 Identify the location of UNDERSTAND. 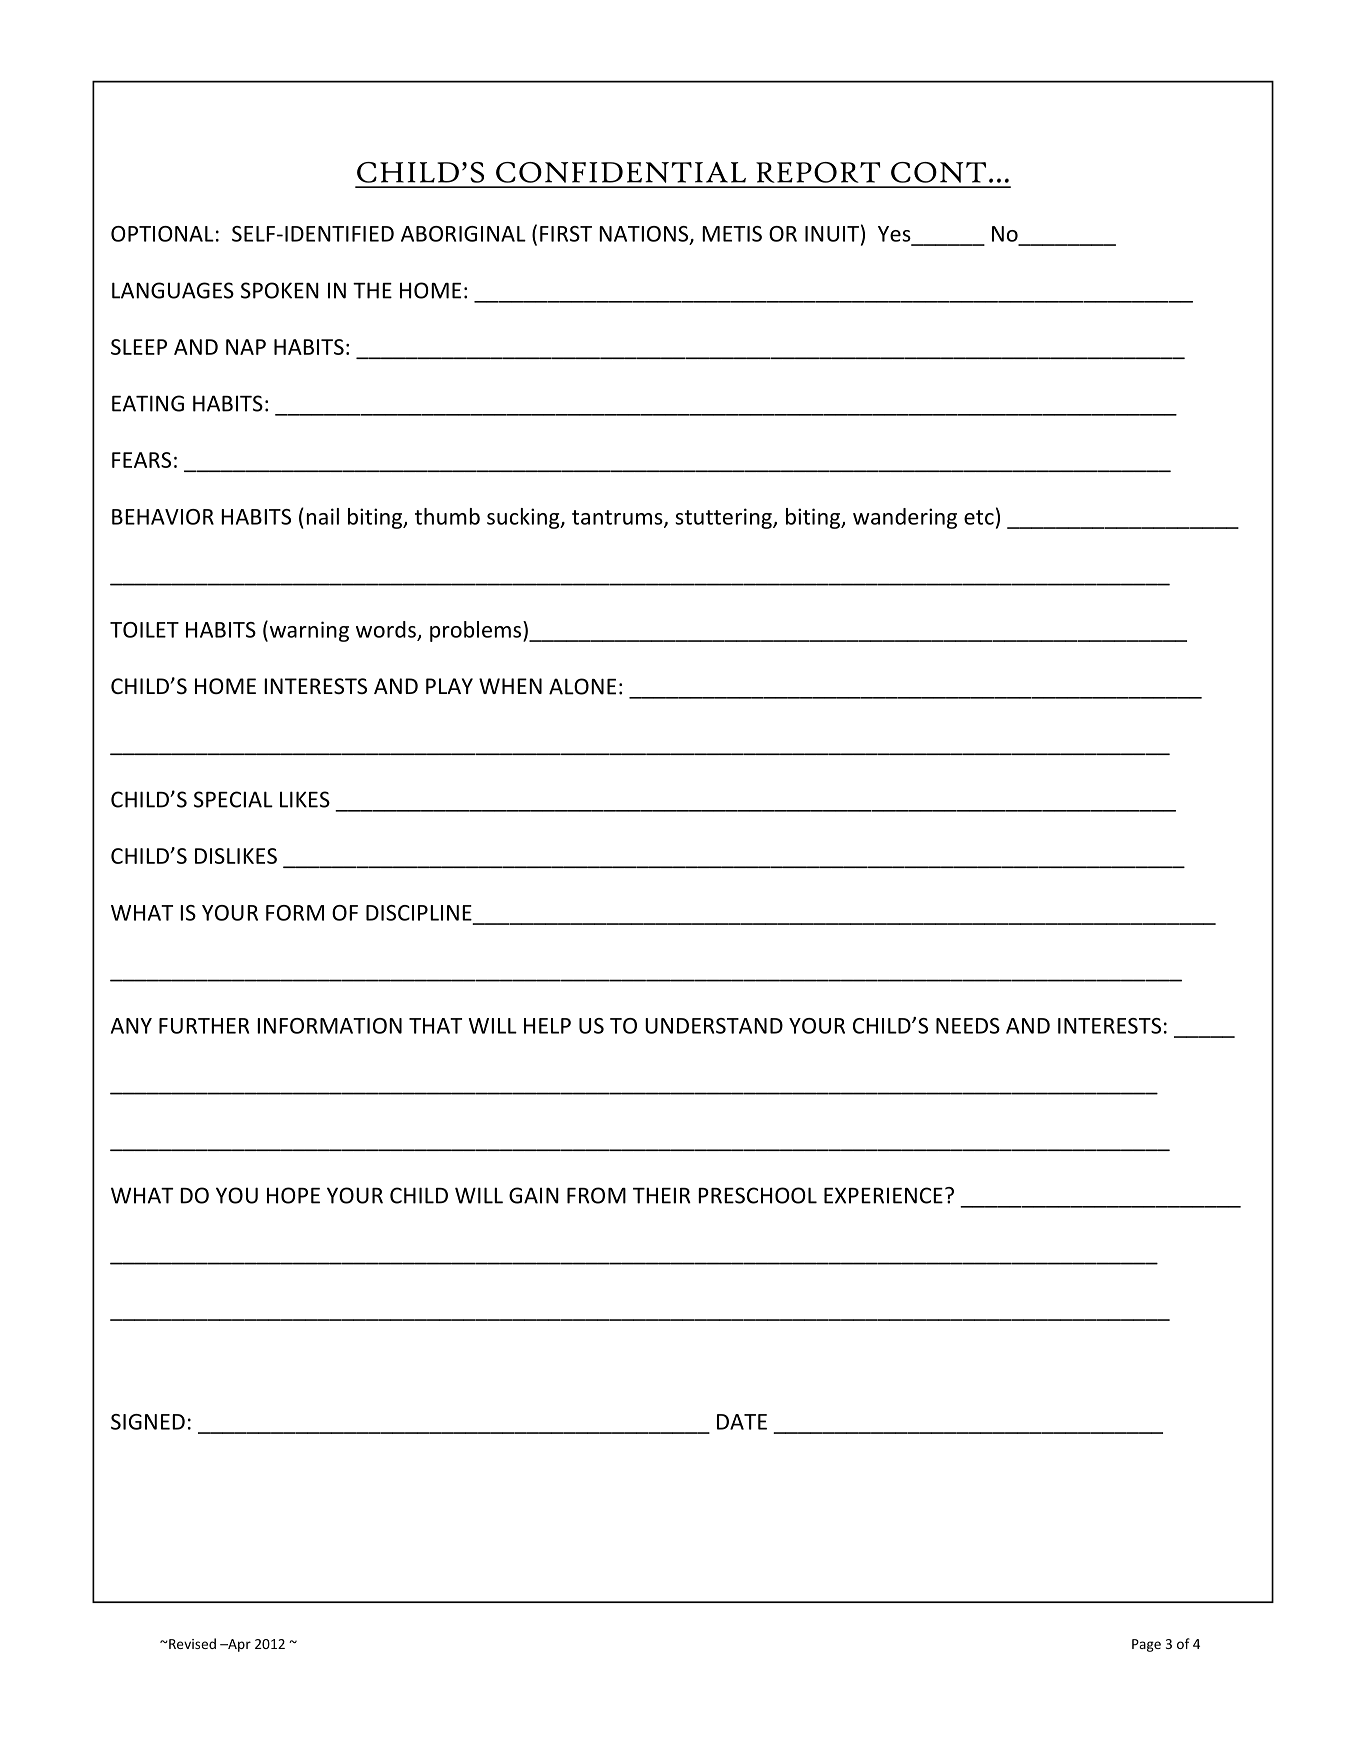
(714, 1026).
